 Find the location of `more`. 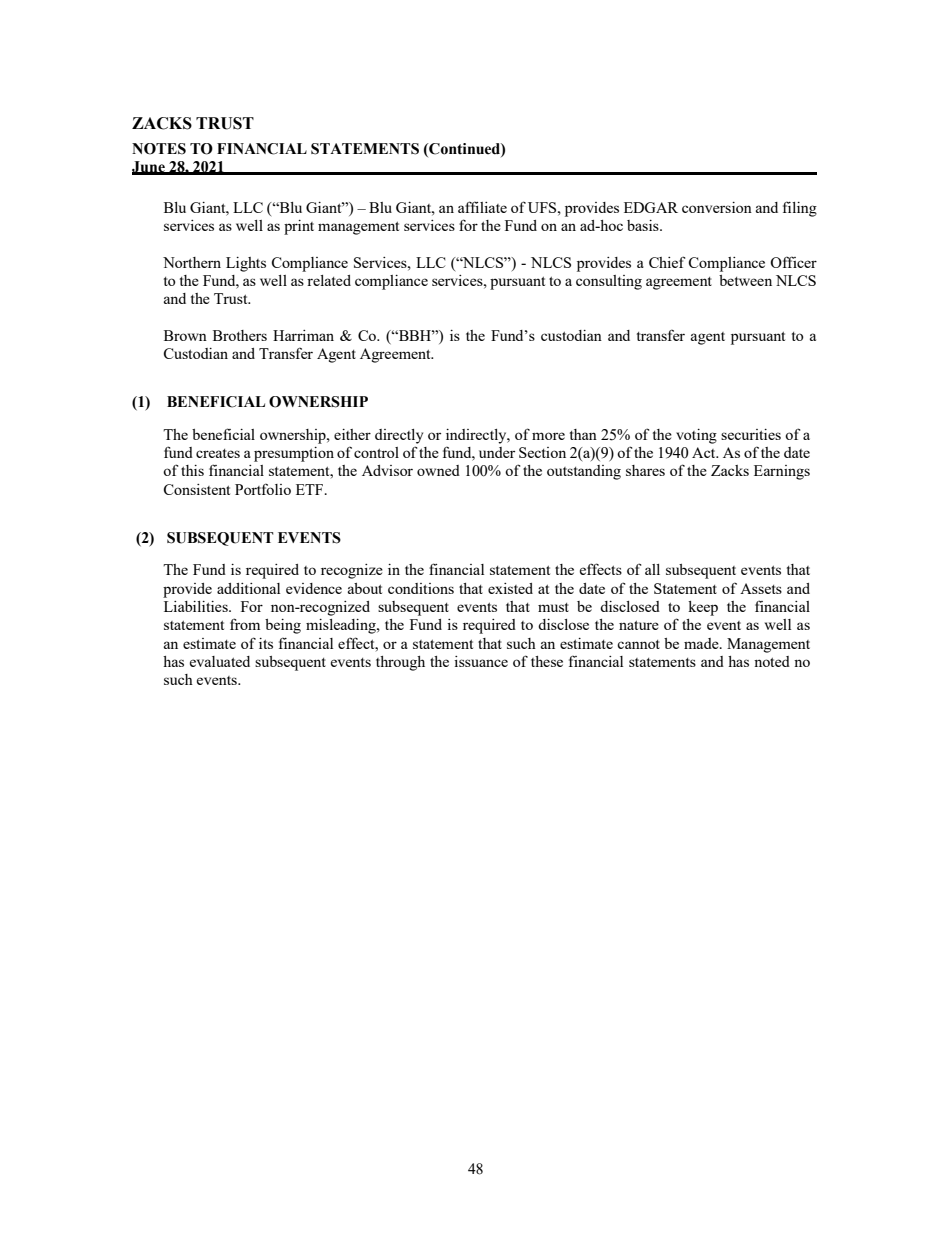

more is located at coordinates (548, 436).
